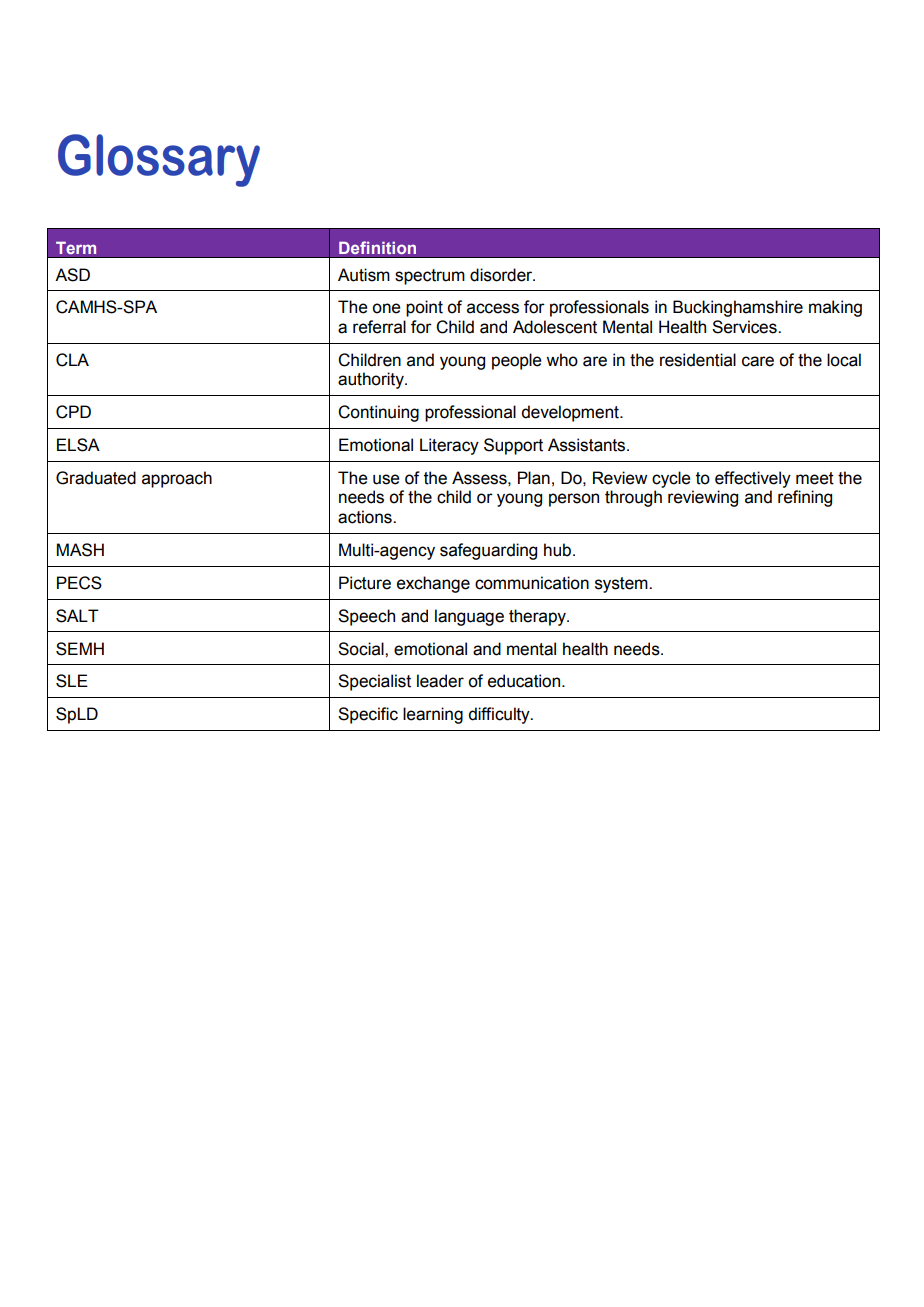 This screenshot has width=924, height=1307. I want to click on ELSA, so click(78, 445).
